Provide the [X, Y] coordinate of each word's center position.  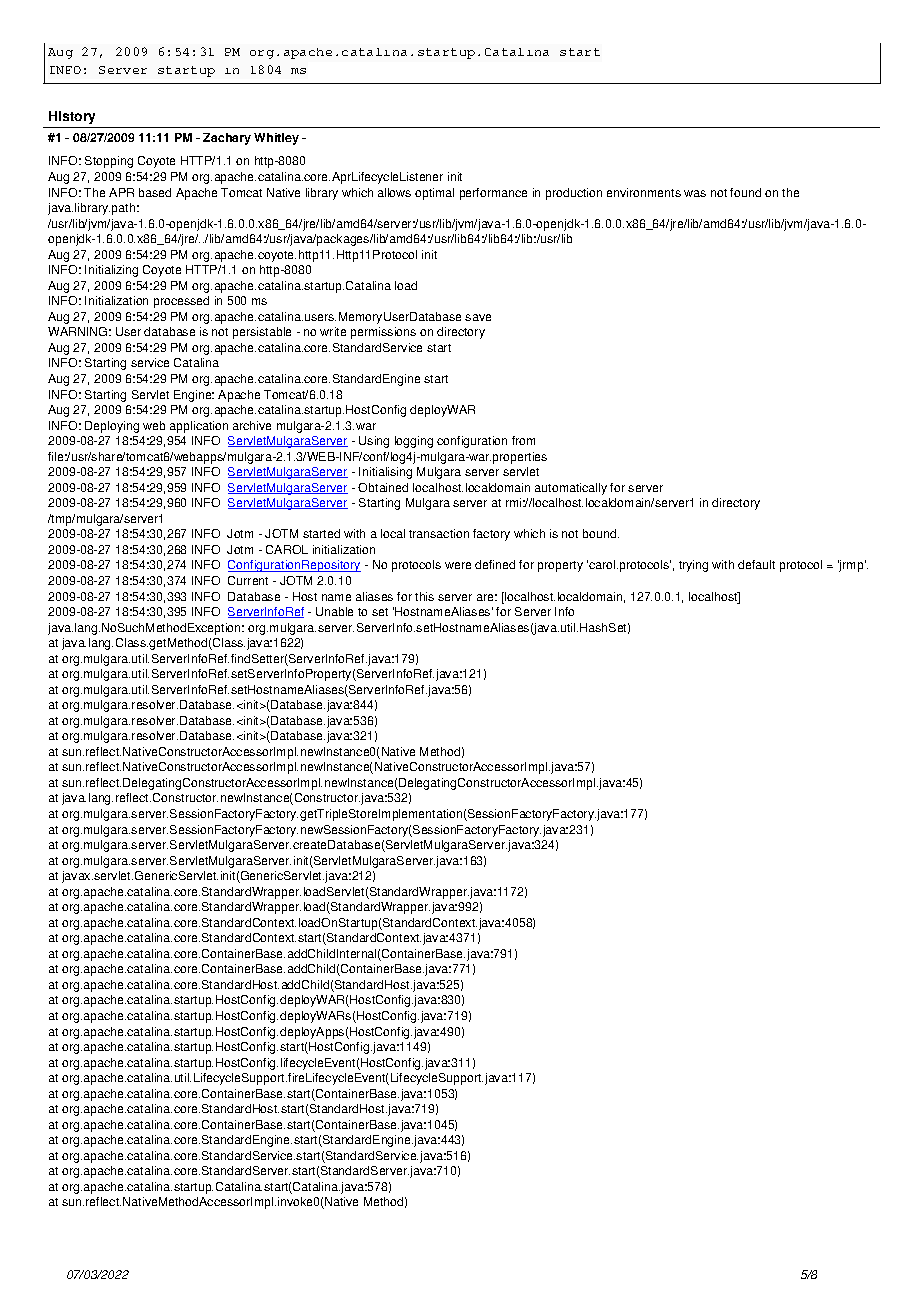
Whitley [276, 139]
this [424, 596]
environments [644, 192]
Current [248, 580]
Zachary [227, 139]
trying [693, 566]
